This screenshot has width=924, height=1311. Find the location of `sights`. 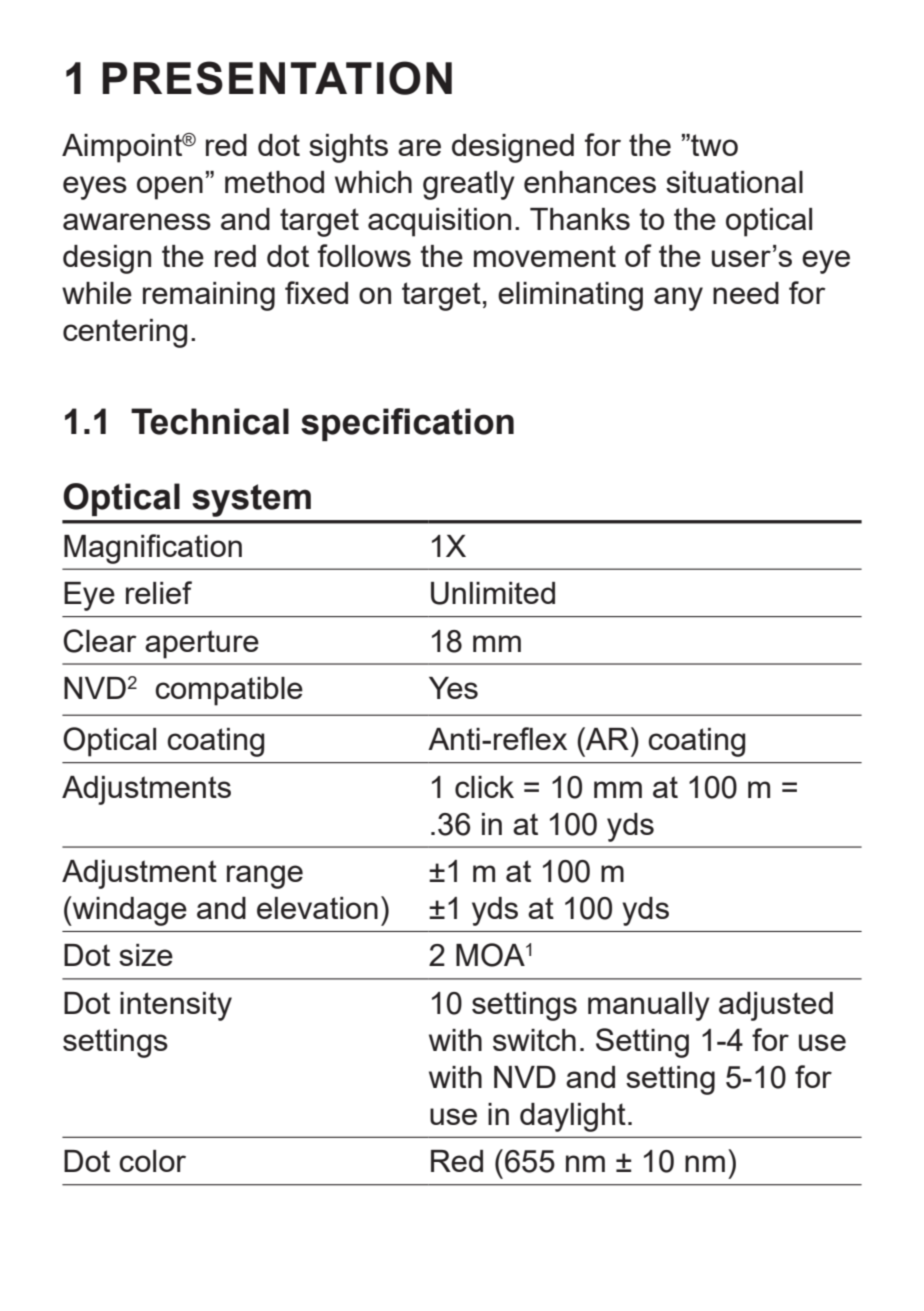

sights is located at coordinates (348, 148).
